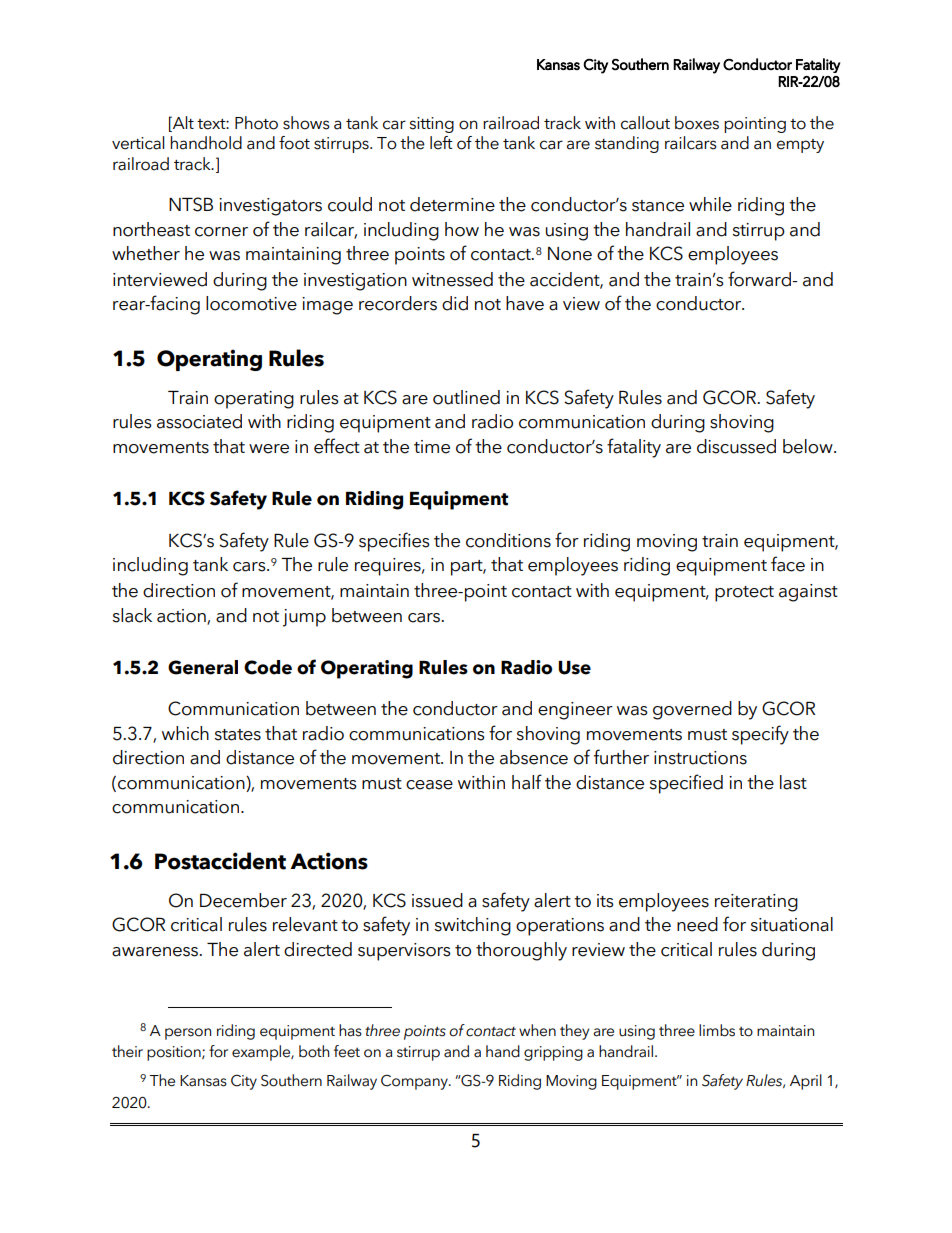  I want to click on instructions, so click(700, 758).
